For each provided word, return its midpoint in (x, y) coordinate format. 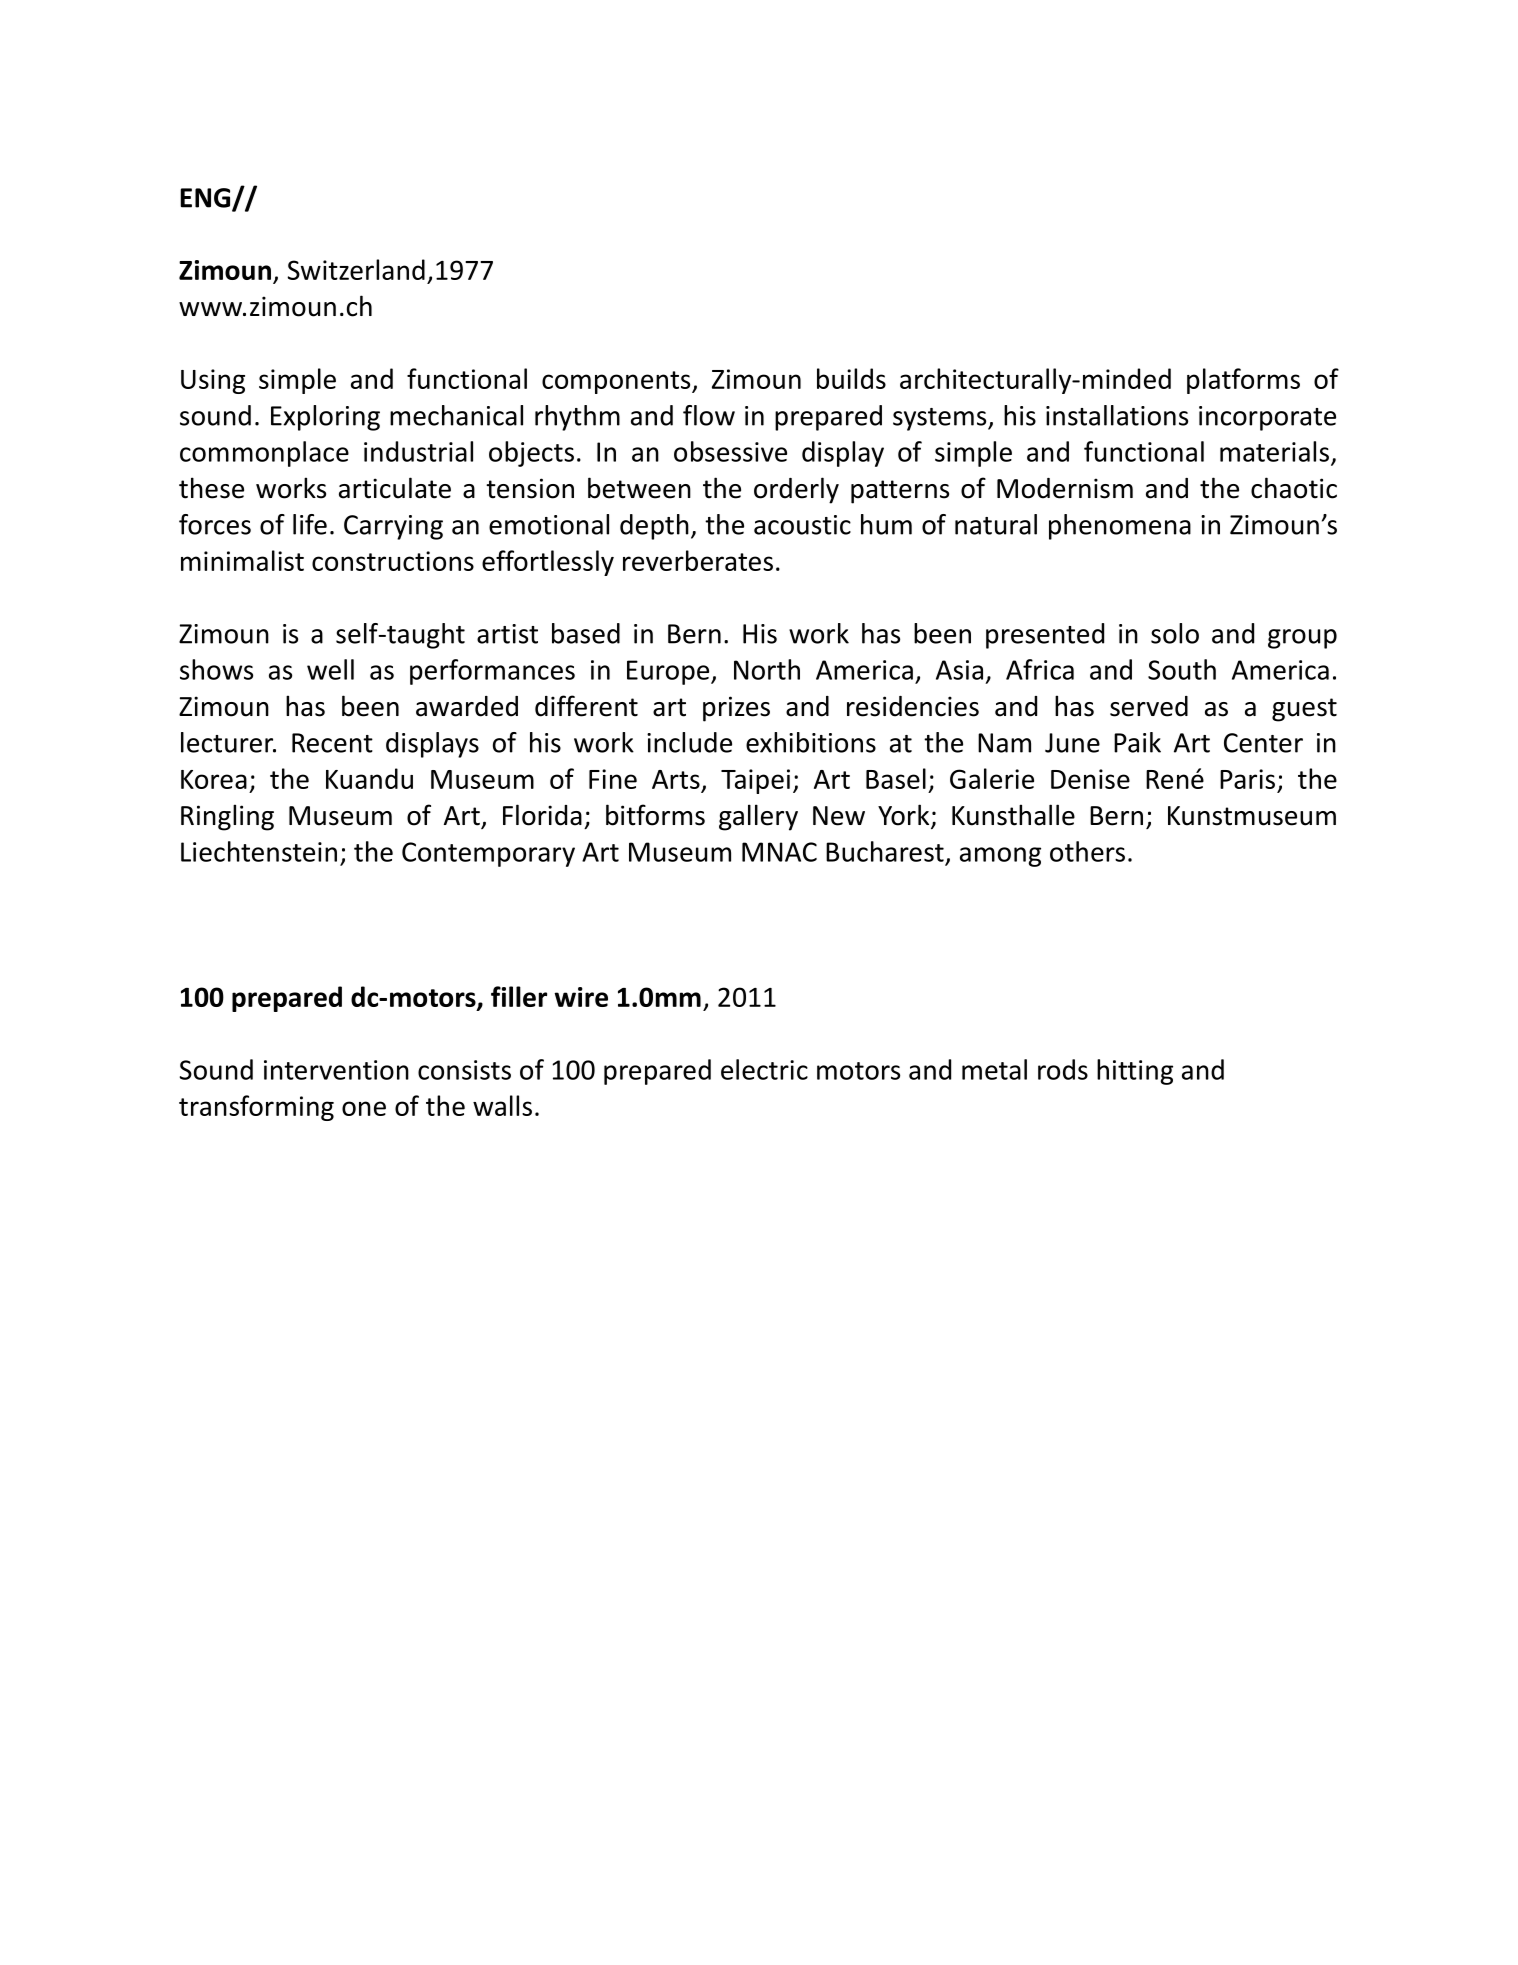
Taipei (755, 781)
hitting (1135, 1072)
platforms (1243, 381)
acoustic (802, 525)
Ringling (227, 817)
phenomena (1120, 527)
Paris (1247, 779)
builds (851, 378)
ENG (206, 199)
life (310, 524)
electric (764, 1069)
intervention (336, 1070)
